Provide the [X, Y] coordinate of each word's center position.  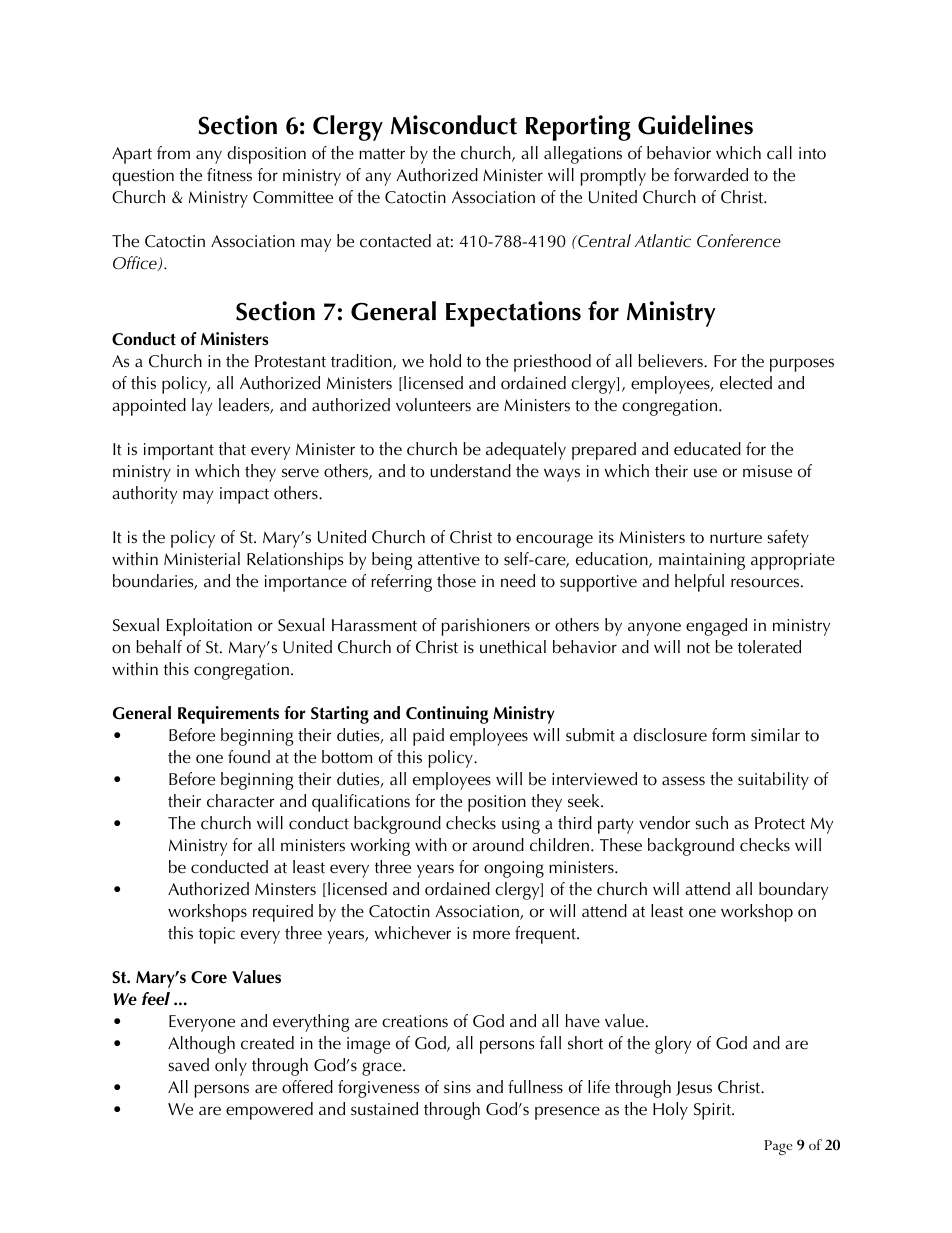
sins [457, 1087]
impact [244, 495]
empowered [269, 1111]
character [240, 801]
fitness [229, 175]
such [711, 823]
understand [470, 471]
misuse [767, 471]
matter [382, 154]
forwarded [711, 175]
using [521, 825]
